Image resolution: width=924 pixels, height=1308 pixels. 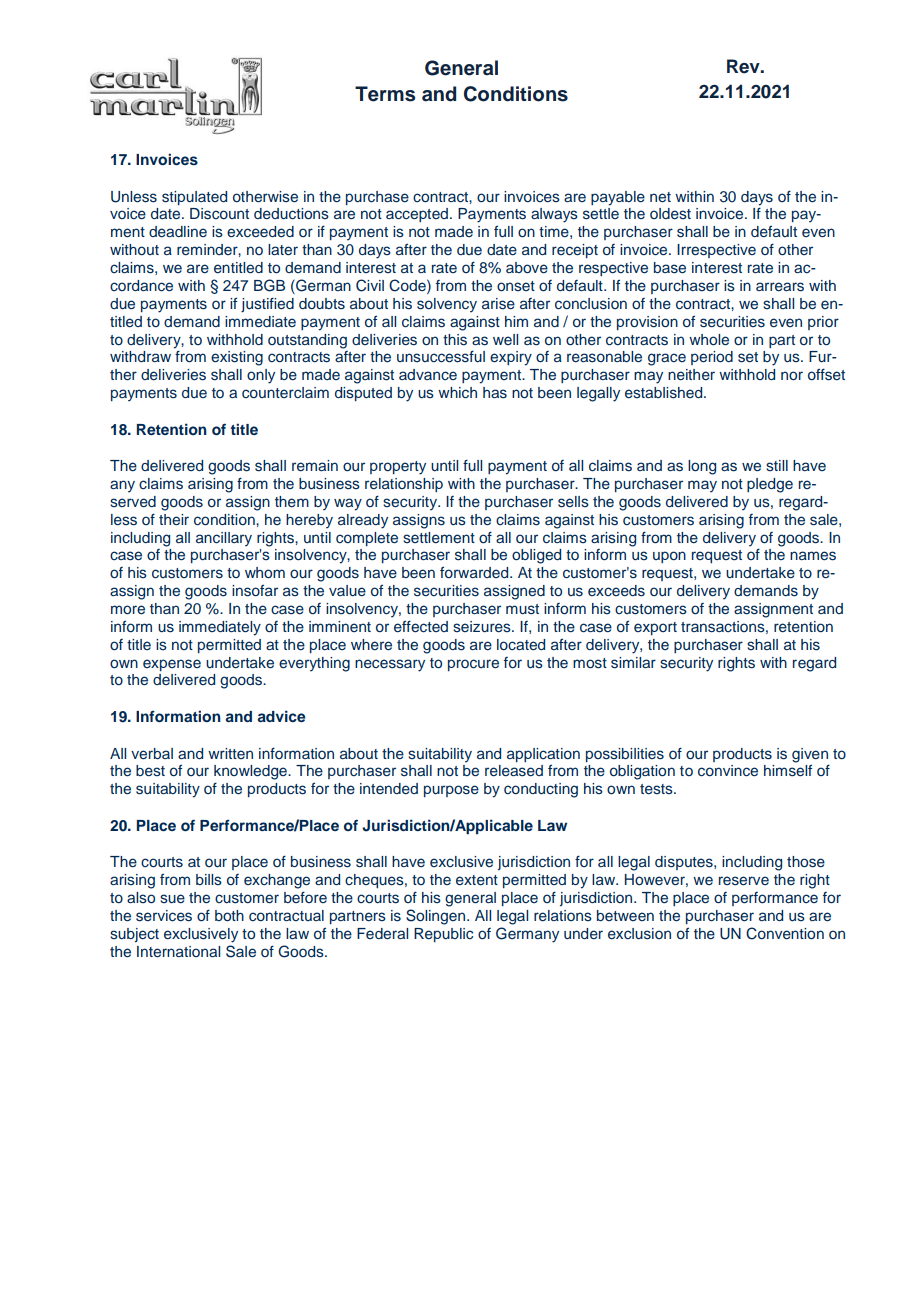 What do you see at coordinates (267, 304) in the image?
I see `justified` at bounding box center [267, 304].
